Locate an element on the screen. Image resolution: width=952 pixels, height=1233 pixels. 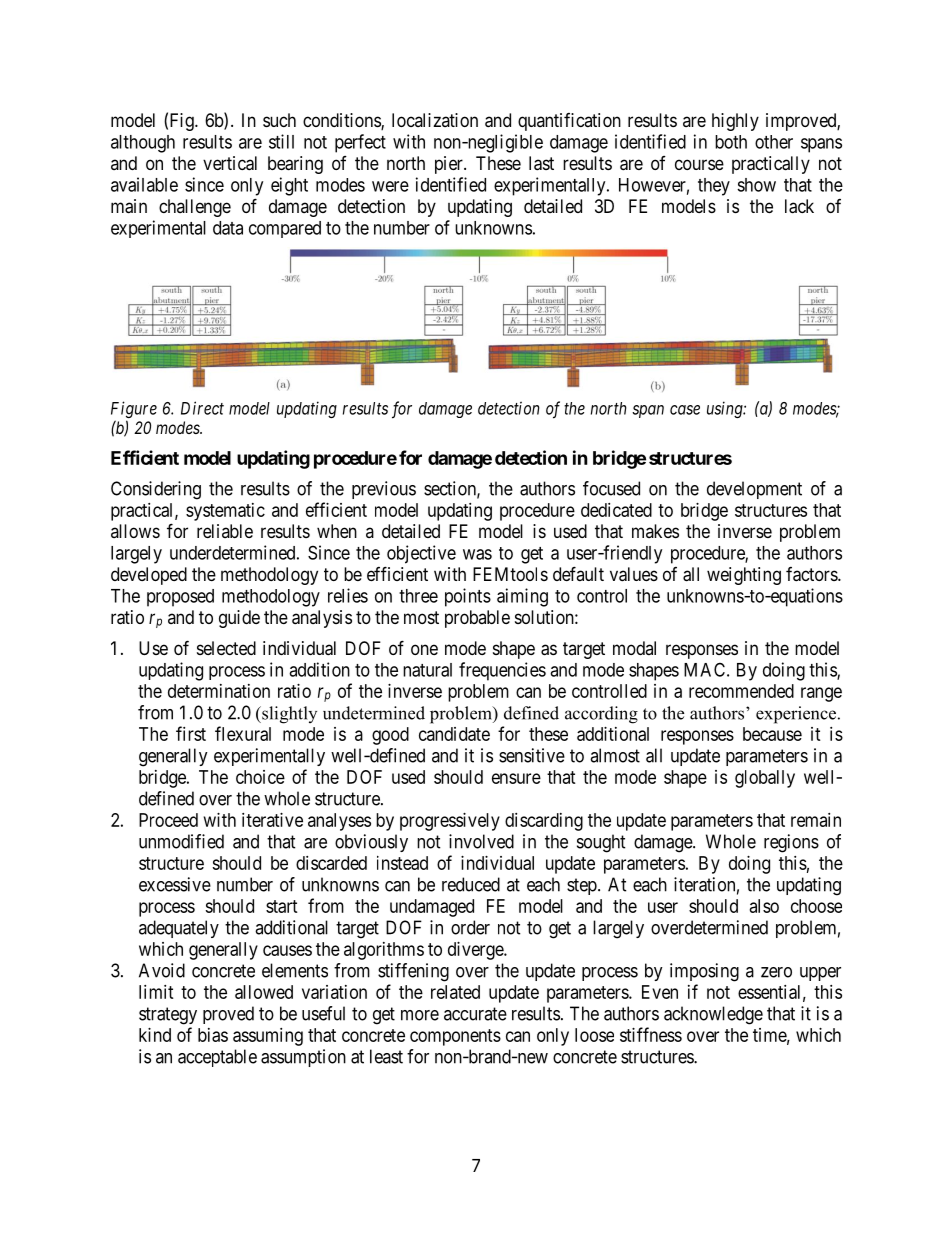
both is located at coordinates (731, 142).
